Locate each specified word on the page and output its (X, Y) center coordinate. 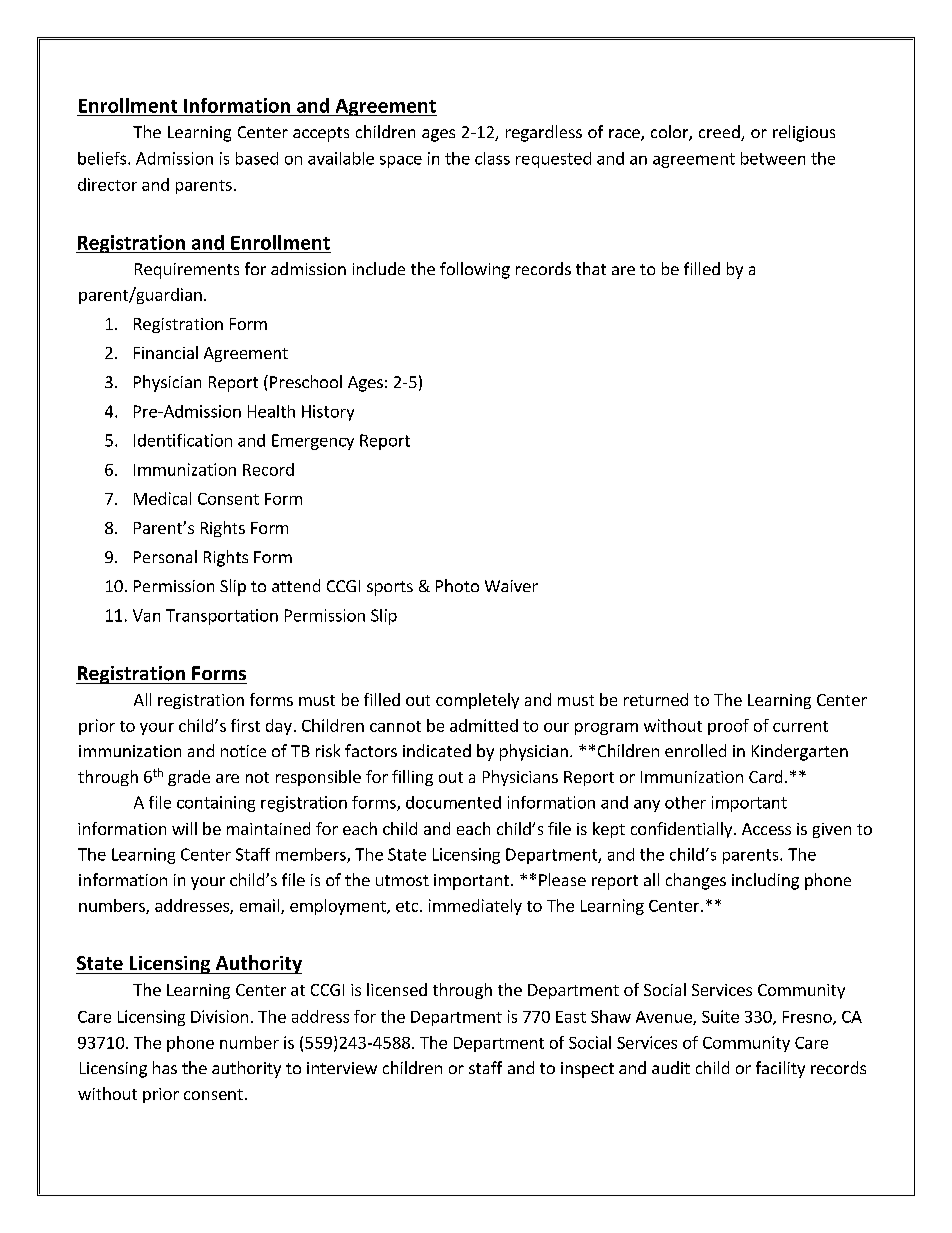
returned (656, 699)
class (492, 158)
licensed (397, 989)
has (165, 1067)
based (257, 158)
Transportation (222, 617)
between (773, 158)
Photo (457, 585)
